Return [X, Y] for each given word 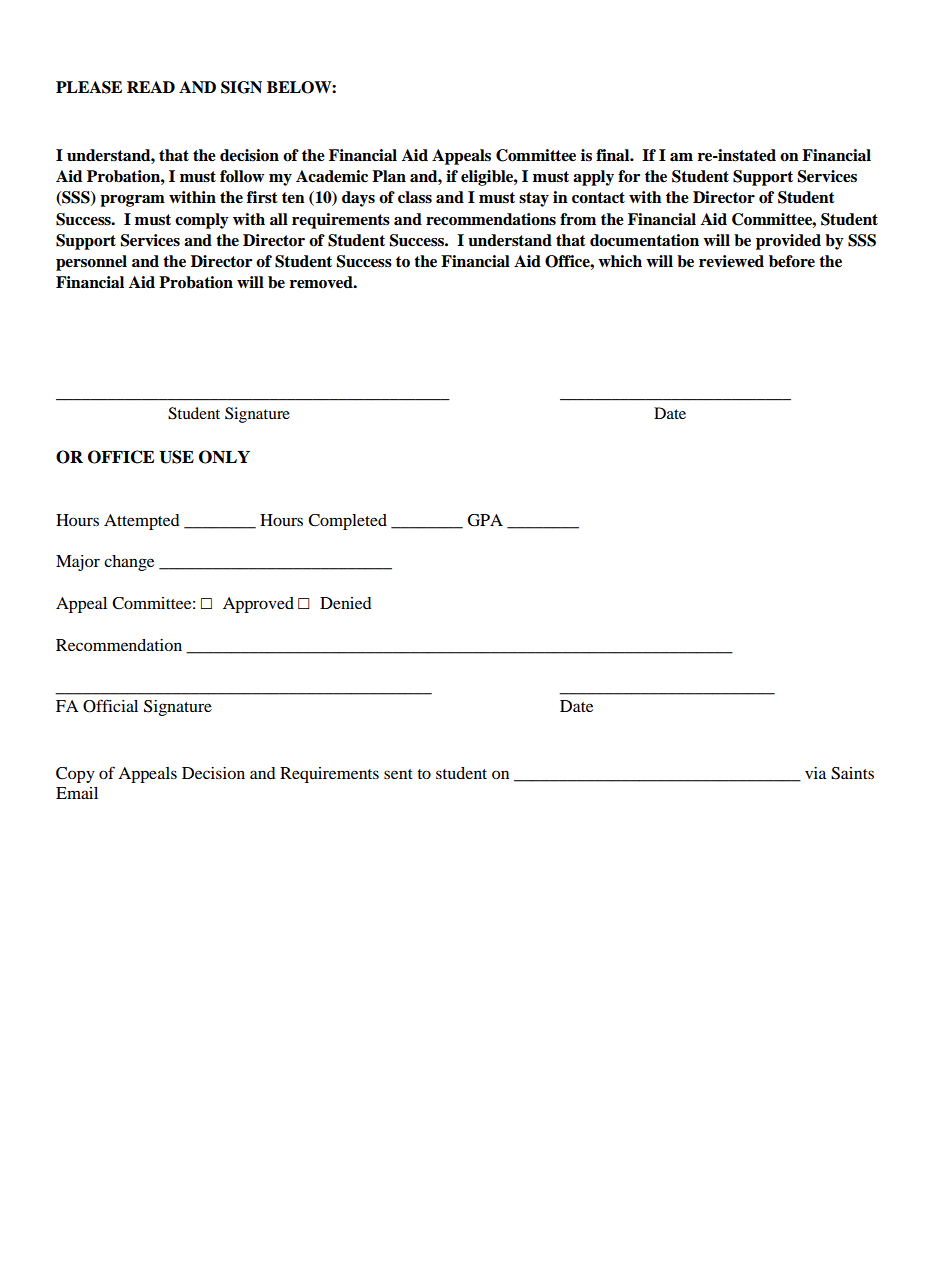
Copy [75, 775]
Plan [389, 176]
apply [593, 178]
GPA [485, 520]
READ [151, 87]
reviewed [731, 261]
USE [176, 457]
